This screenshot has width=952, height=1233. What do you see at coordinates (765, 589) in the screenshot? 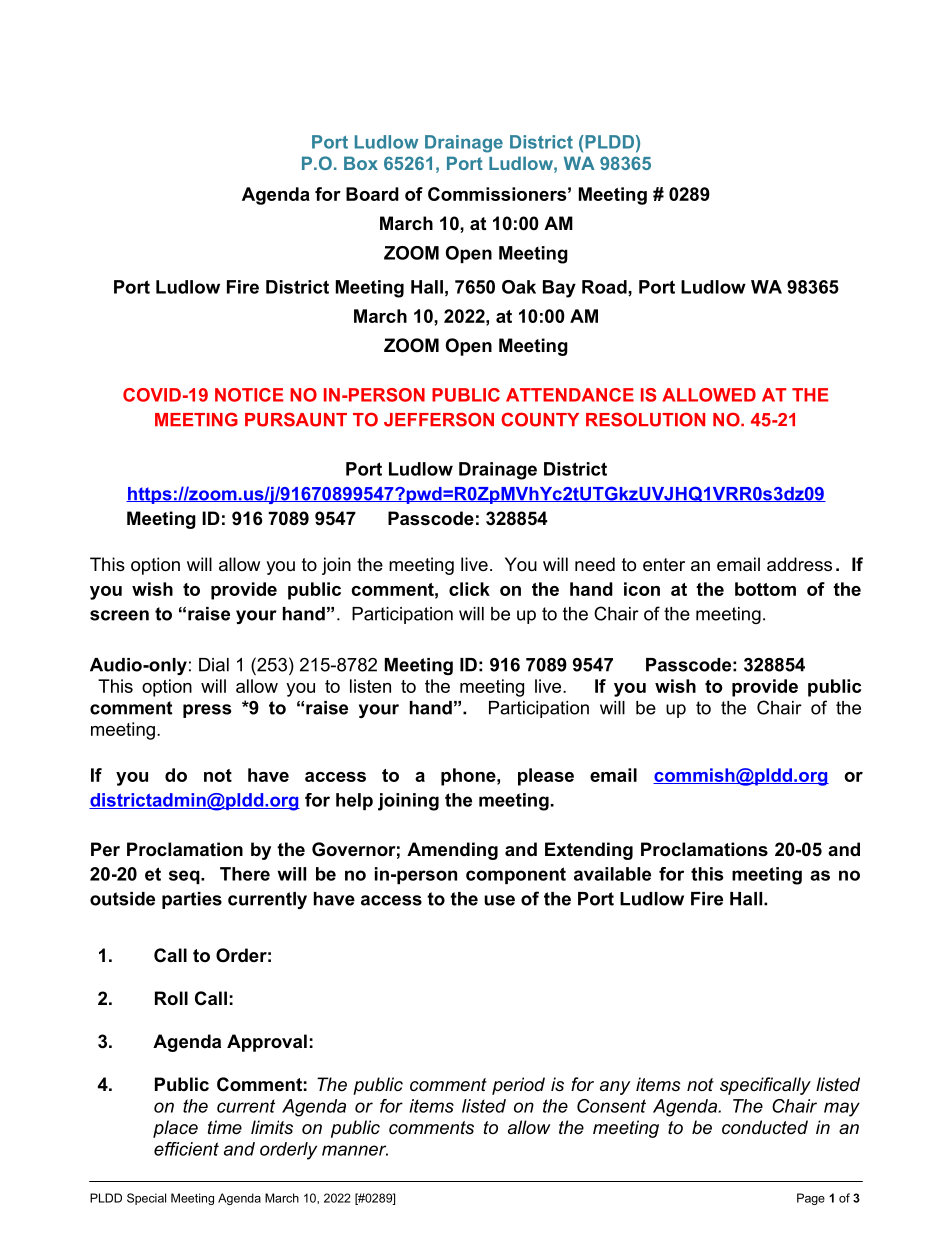
I see `bottom` at bounding box center [765, 589].
